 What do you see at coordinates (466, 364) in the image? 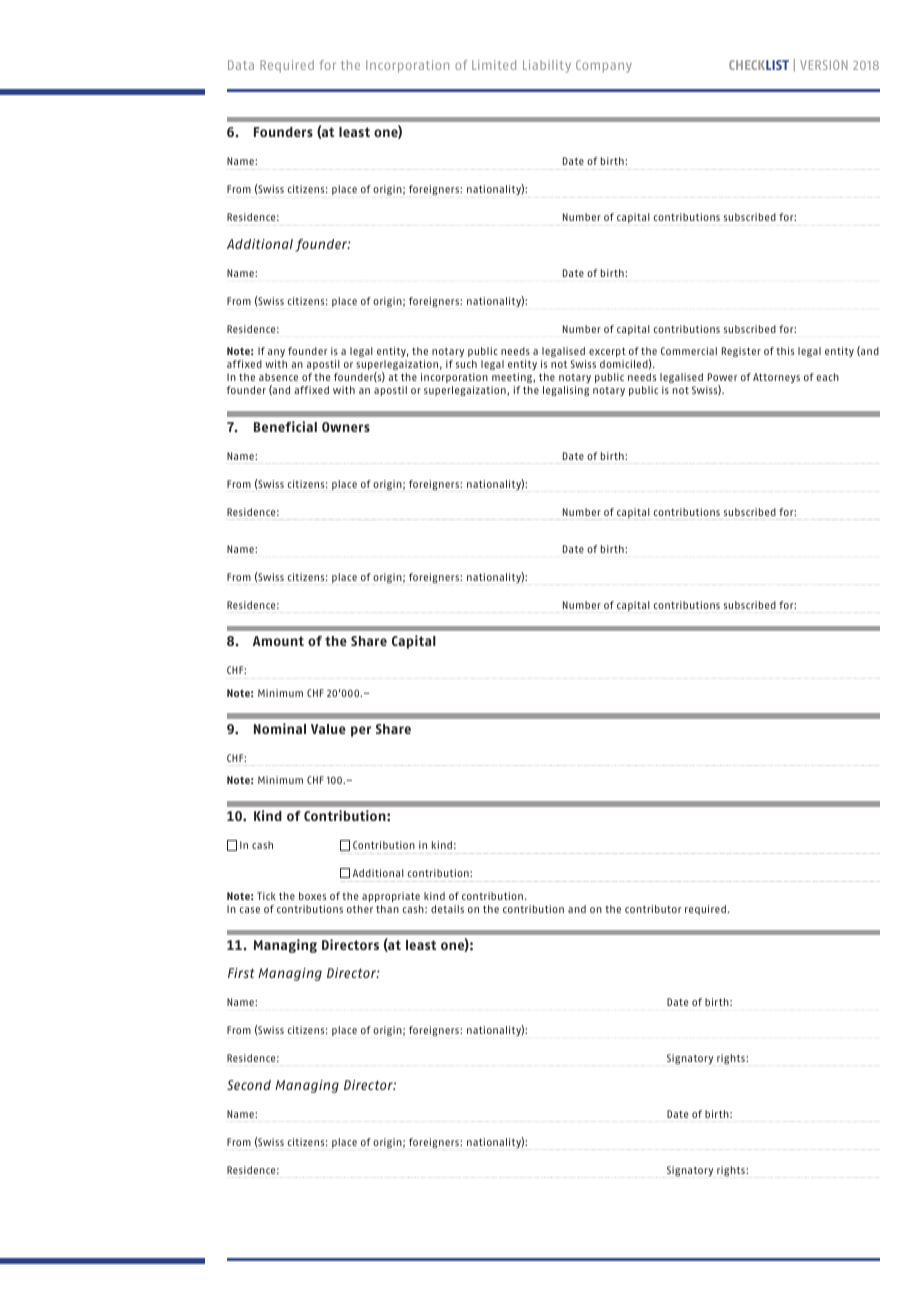
I see `such` at bounding box center [466, 364].
